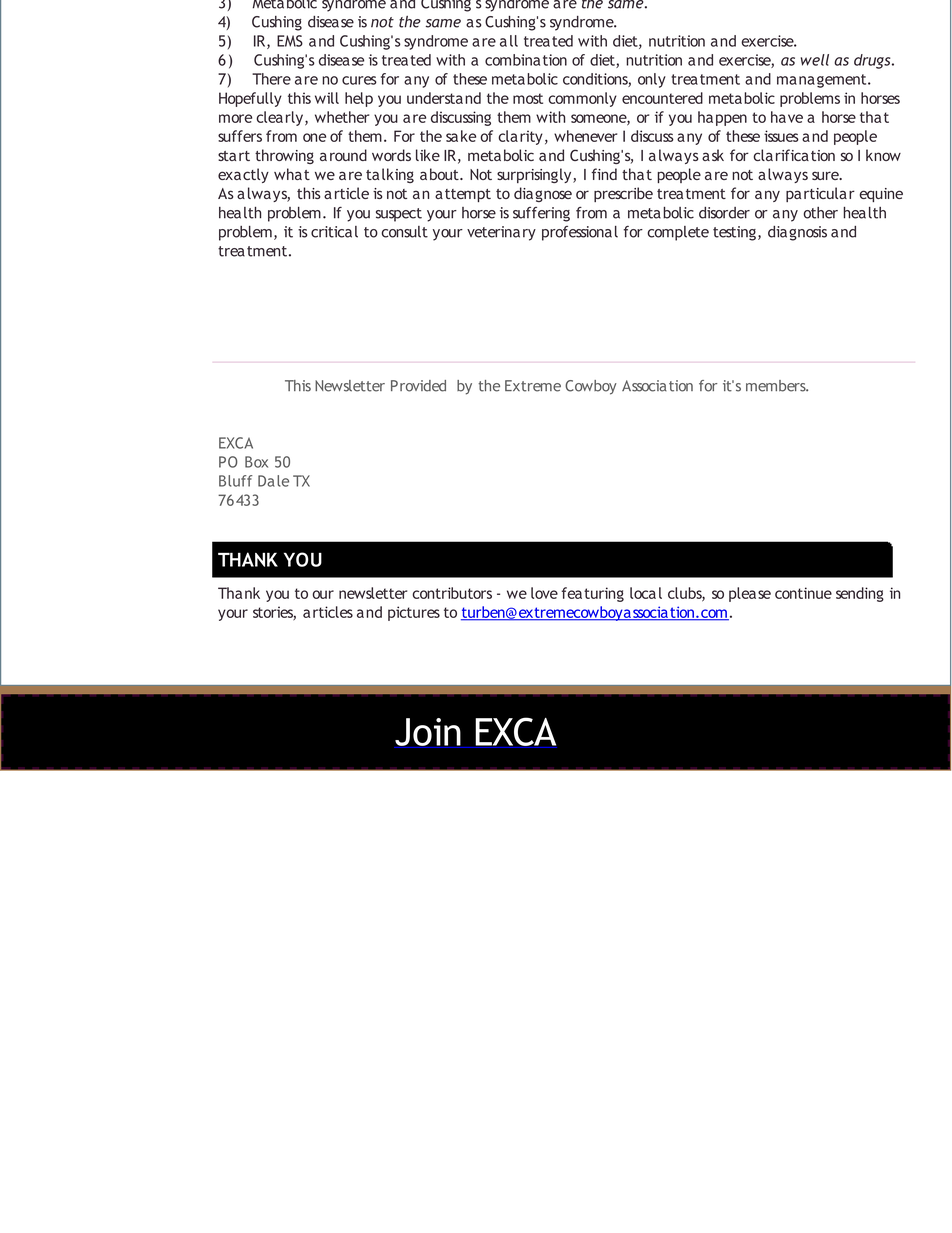 The height and width of the screenshot is (1233, 952). Describe the element at coordinates (797, 233) in the screenshot. I see `diagnosis` at that location.
